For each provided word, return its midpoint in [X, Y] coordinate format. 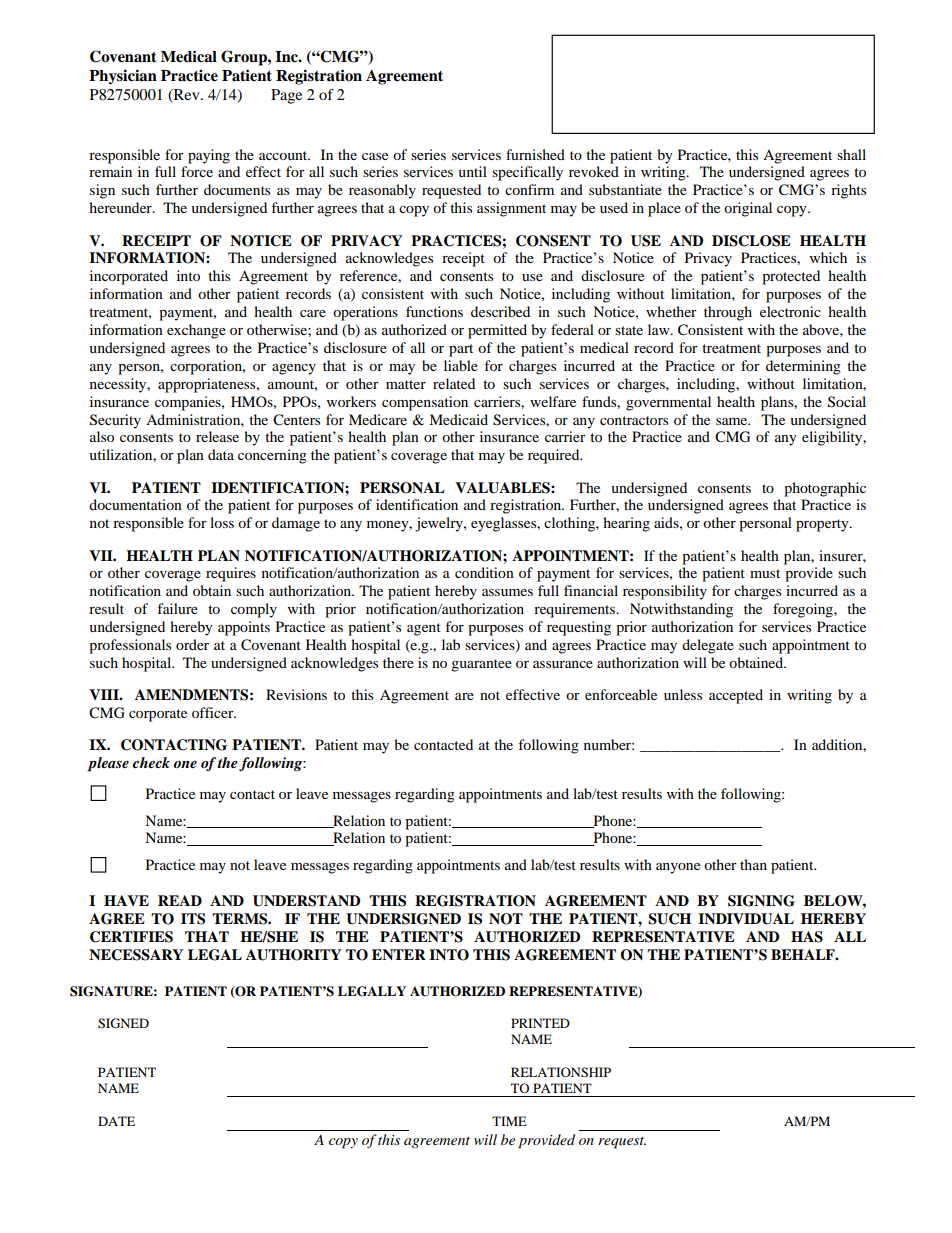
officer [214, 712]
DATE [116, 1121]
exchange [196, 331]
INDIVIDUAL [746, 919]
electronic [790, 311]
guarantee [481, 665]
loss [222, 522]
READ [180, 900]
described [500, 311]
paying [209, 156]
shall [851, 154]
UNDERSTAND [306, 901]
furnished [535, 154]
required [555, 456]
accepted [736, 696]
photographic [825, 489]
